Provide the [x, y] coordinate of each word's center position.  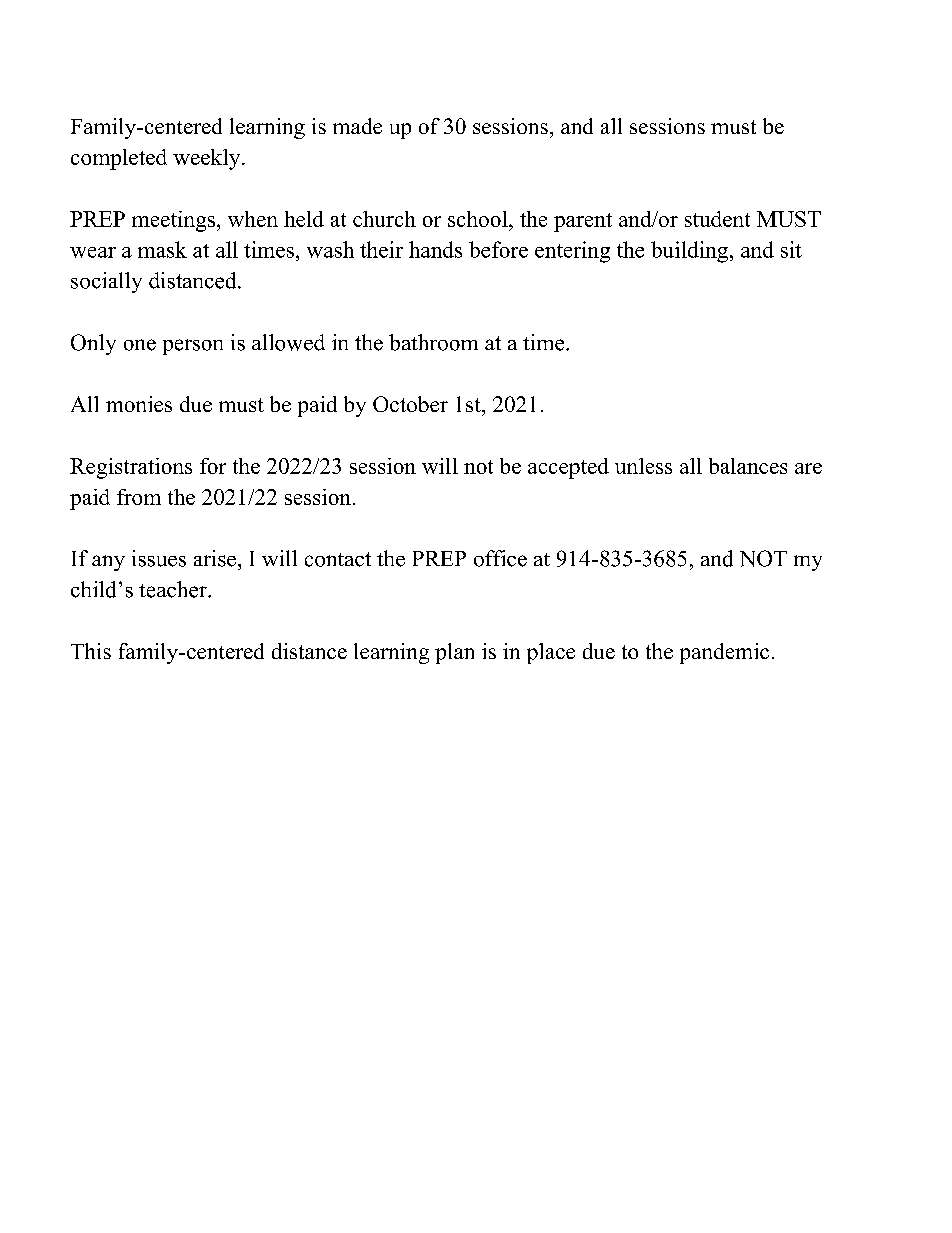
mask [162, 249]
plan [454, 653]
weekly [208, 159]
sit [791, 249]
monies [139, 404]
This [91, 651]
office [500, 558]
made [357, 126]
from [139, 497]
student [717, 219]
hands [435, 249]
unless [643, 466]
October [410, 404]
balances [748, 466]
